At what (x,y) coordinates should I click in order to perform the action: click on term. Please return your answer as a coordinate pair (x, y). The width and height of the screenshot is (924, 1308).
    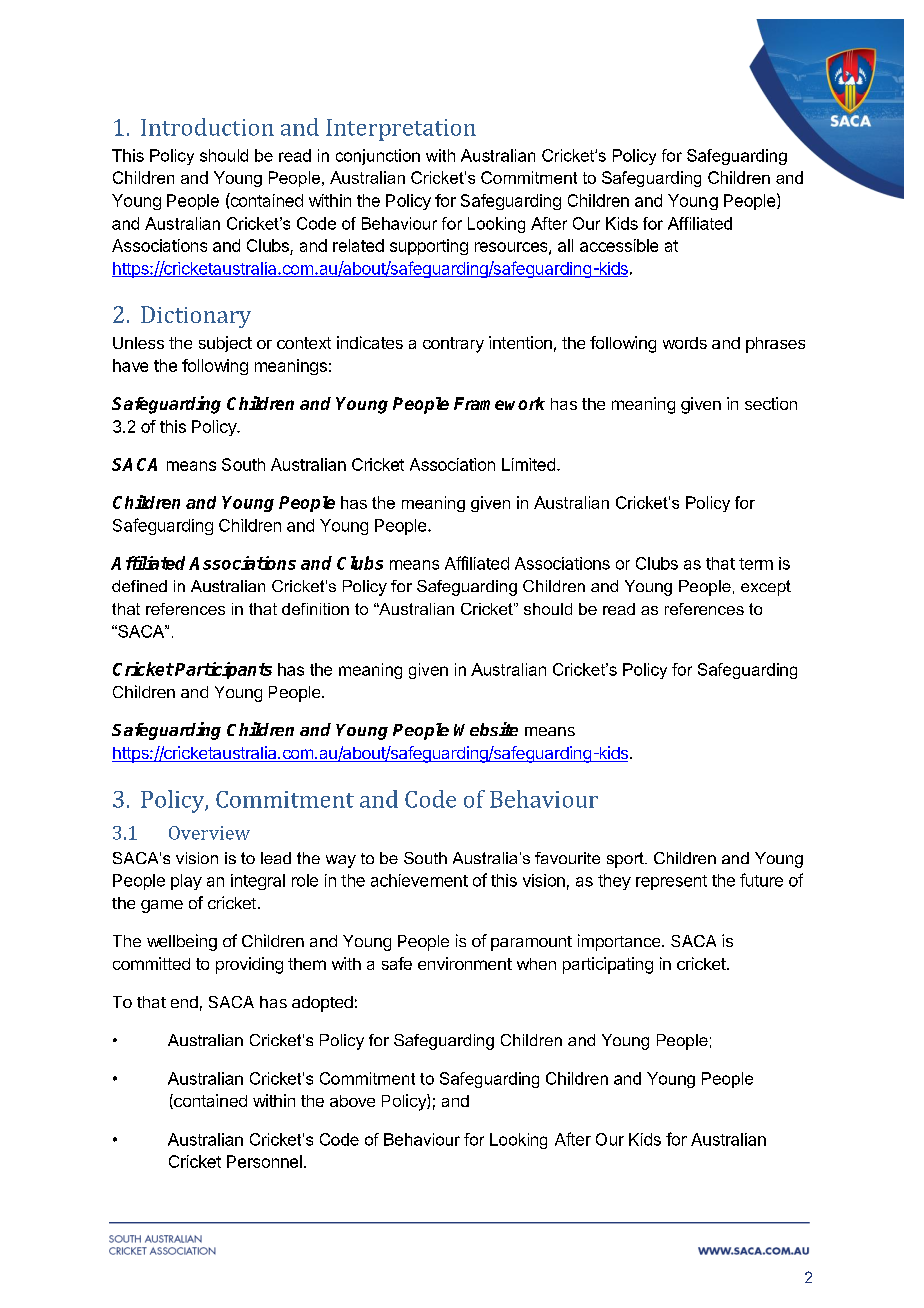
    Looking at the image, I should click on (756, 564).
